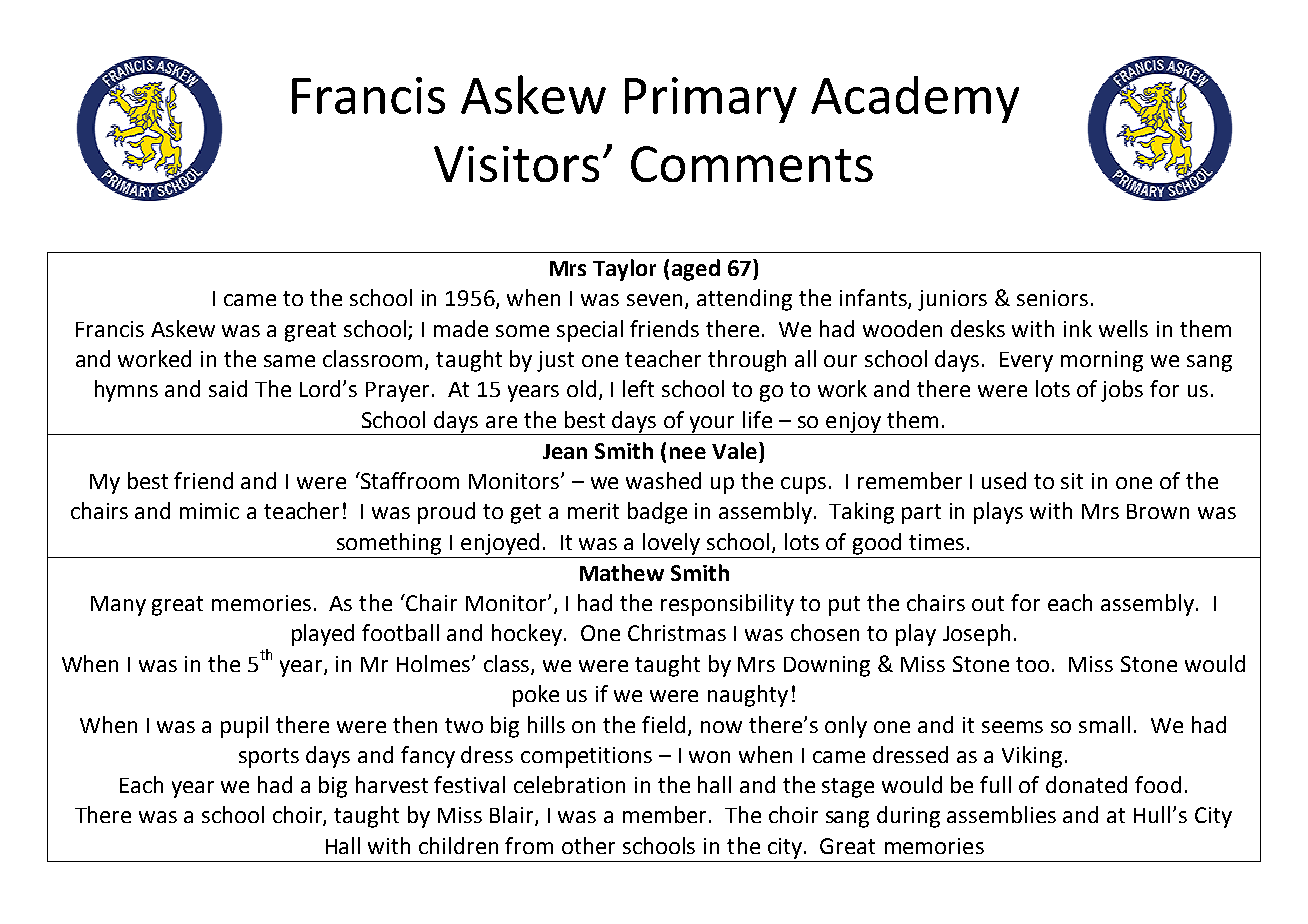  I want to click on washed, so click(663, 480).
